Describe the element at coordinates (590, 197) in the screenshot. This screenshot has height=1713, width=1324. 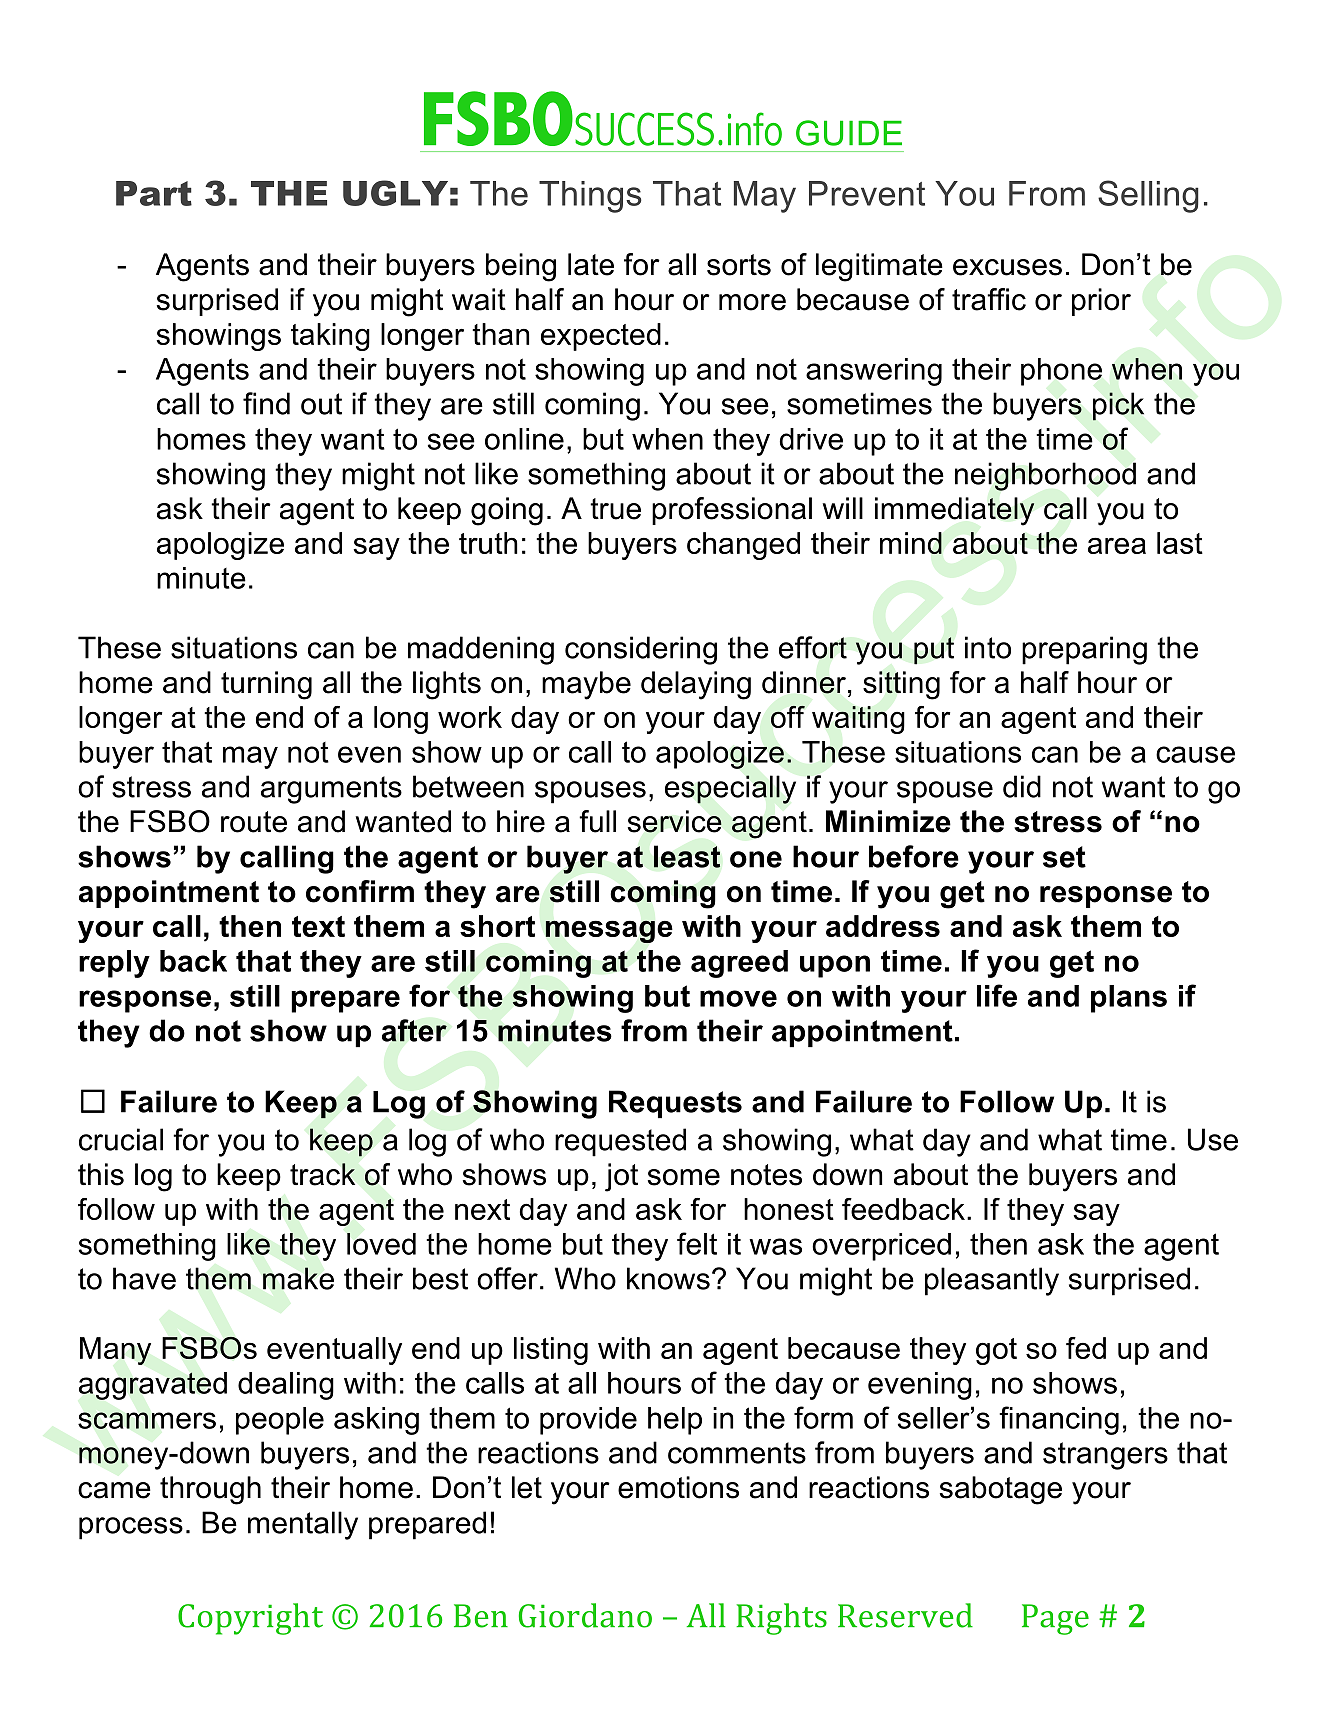
I see `Things` at that location.
